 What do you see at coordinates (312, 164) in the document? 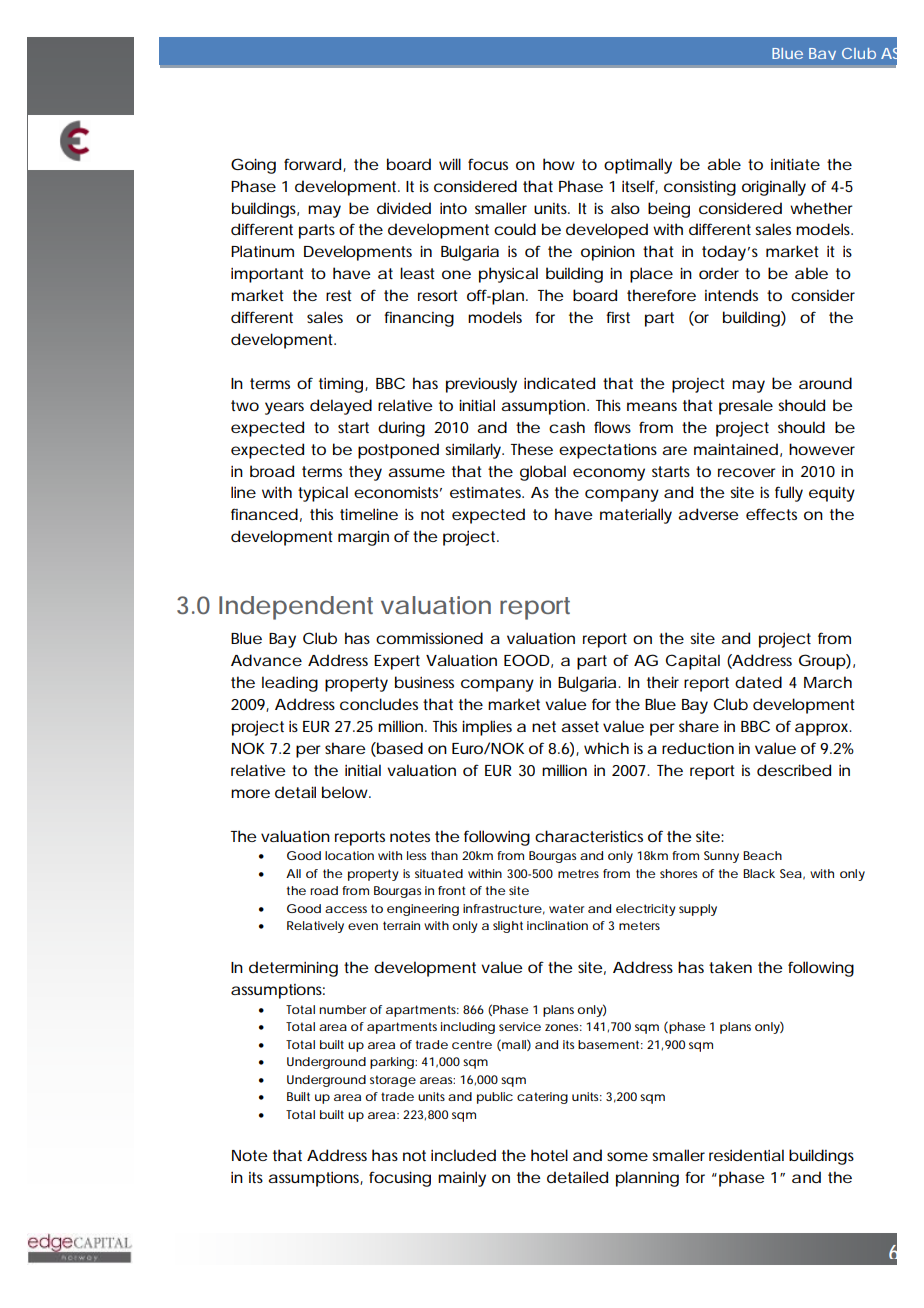
I see `forward` at bounding box center [312, 164].
